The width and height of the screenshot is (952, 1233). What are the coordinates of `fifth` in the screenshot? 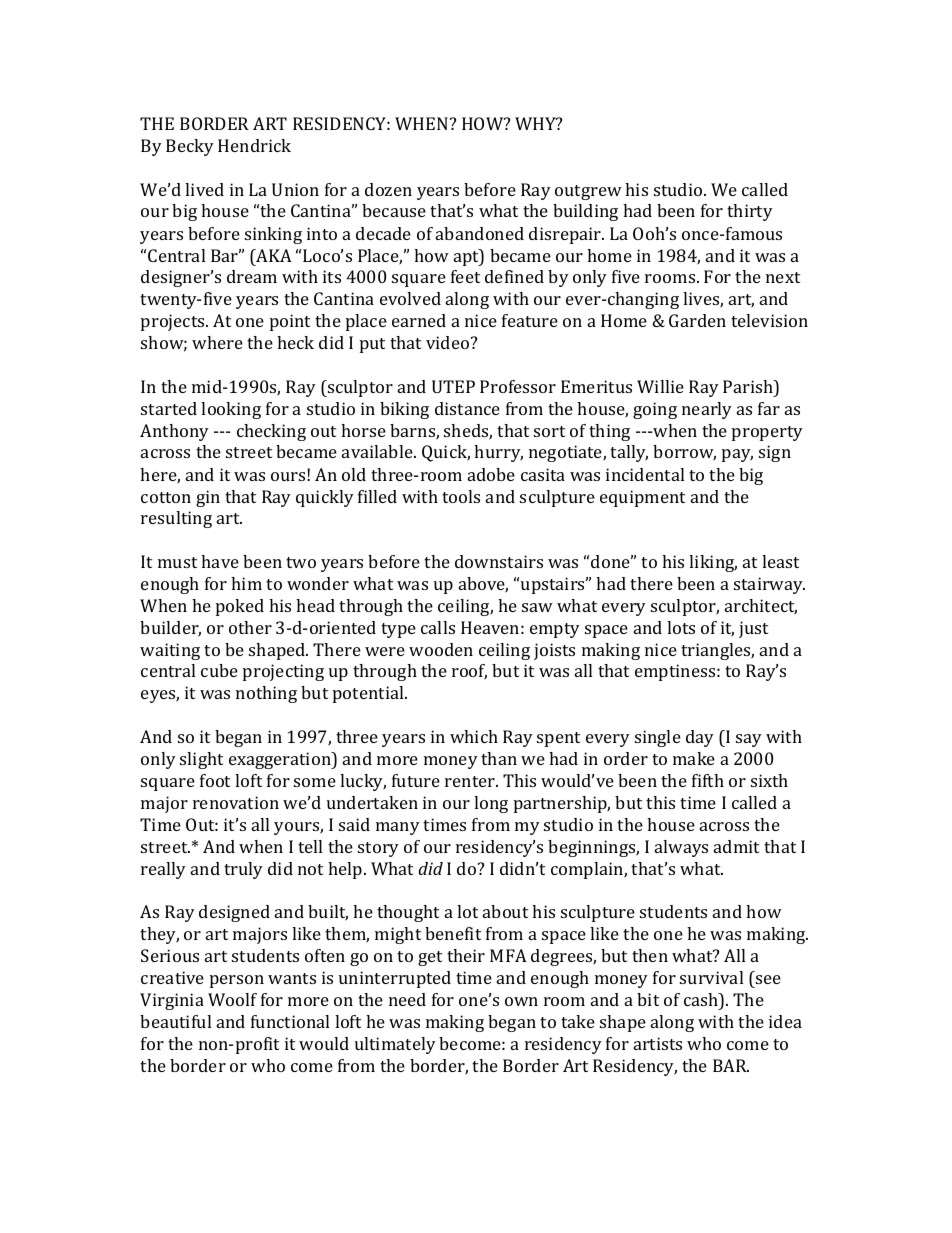 It's located at (708, 780).
